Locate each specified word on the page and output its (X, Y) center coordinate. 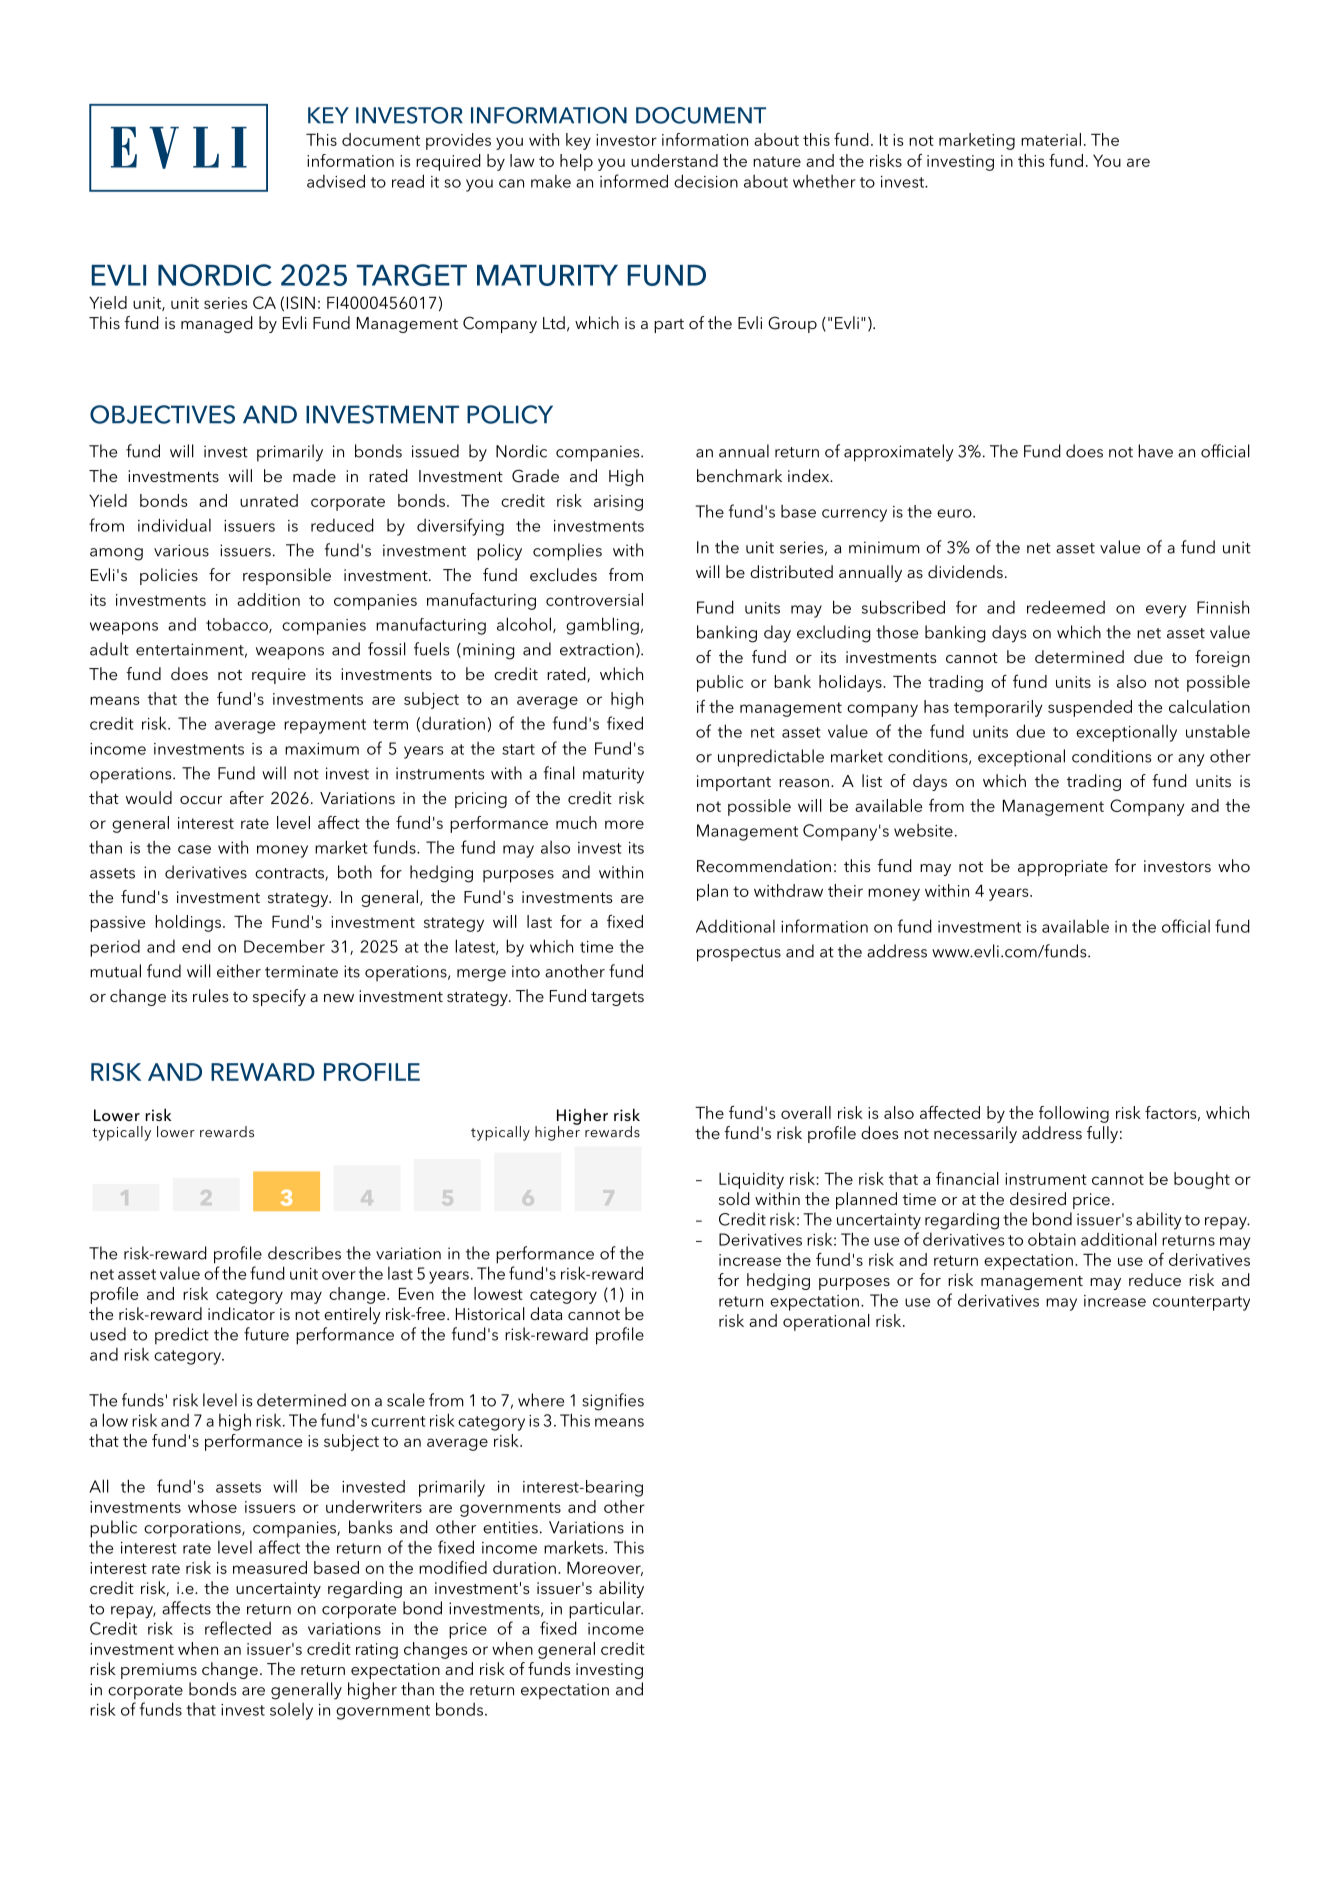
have (1155, 451)
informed (634, 181)
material (1051, 139)
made (314, 475)
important (734, 783)
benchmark (739, 475)
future (266, 1334)
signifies (613, 1402)
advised (336, 181)
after (247, 797)
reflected (238, 1628)
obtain (1052, 1239)
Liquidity (751, 1180)
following (1074, 1114)
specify (279, 997)
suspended (1090, 708)
